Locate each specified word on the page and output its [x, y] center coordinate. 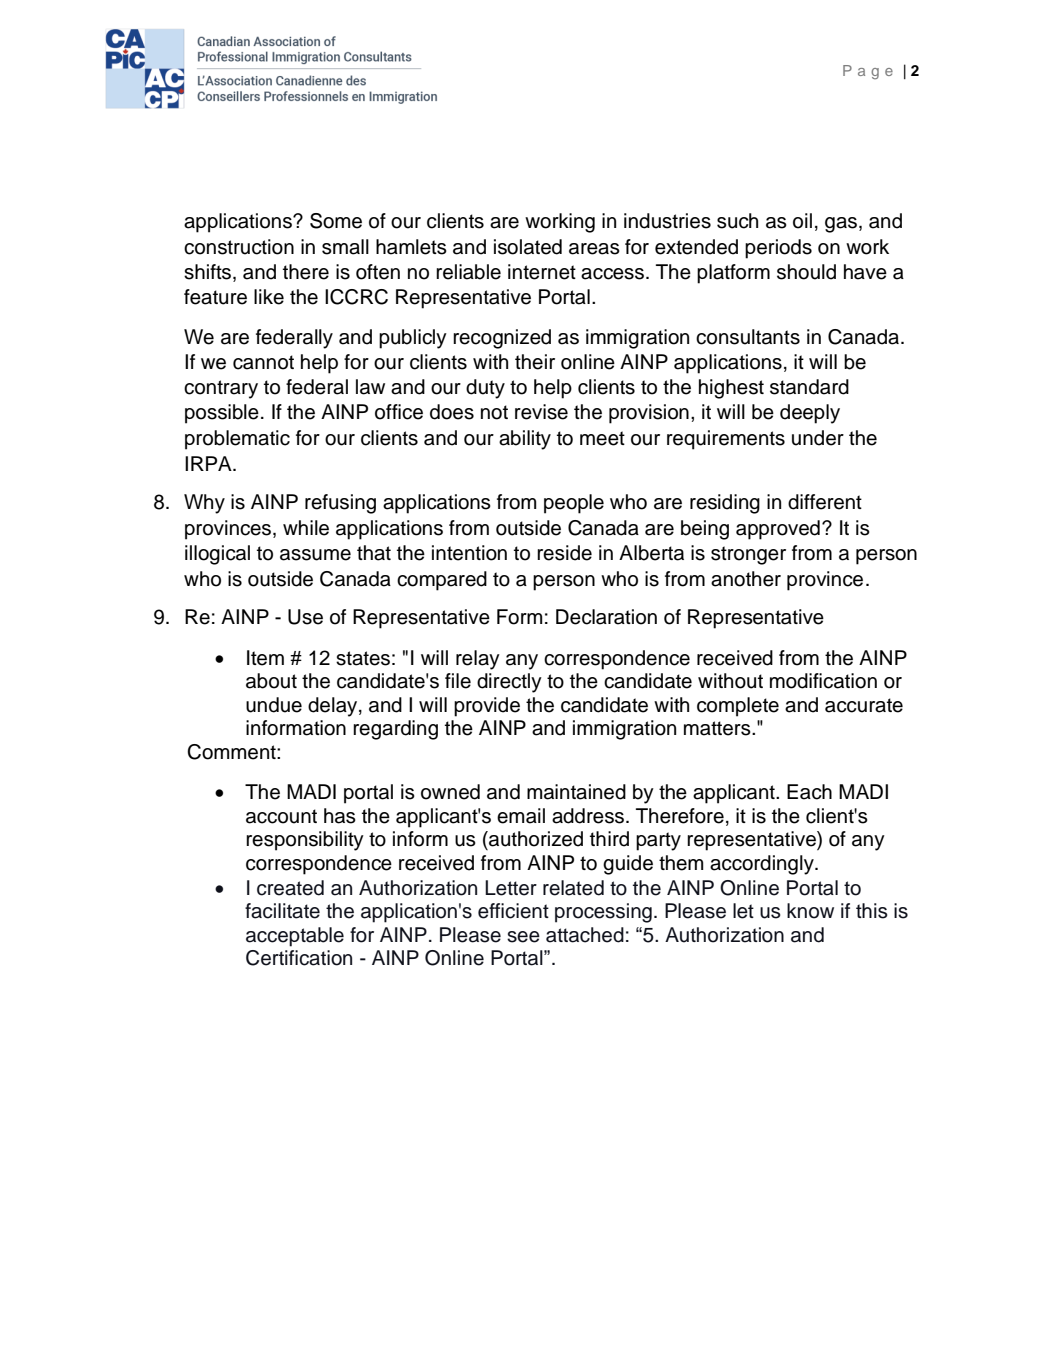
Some [336, 221]
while [306, 528]
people [574, 504]
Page [868, 72]
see [523, 937]
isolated [528, 247]
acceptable [295, 937]
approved [778, 530]
